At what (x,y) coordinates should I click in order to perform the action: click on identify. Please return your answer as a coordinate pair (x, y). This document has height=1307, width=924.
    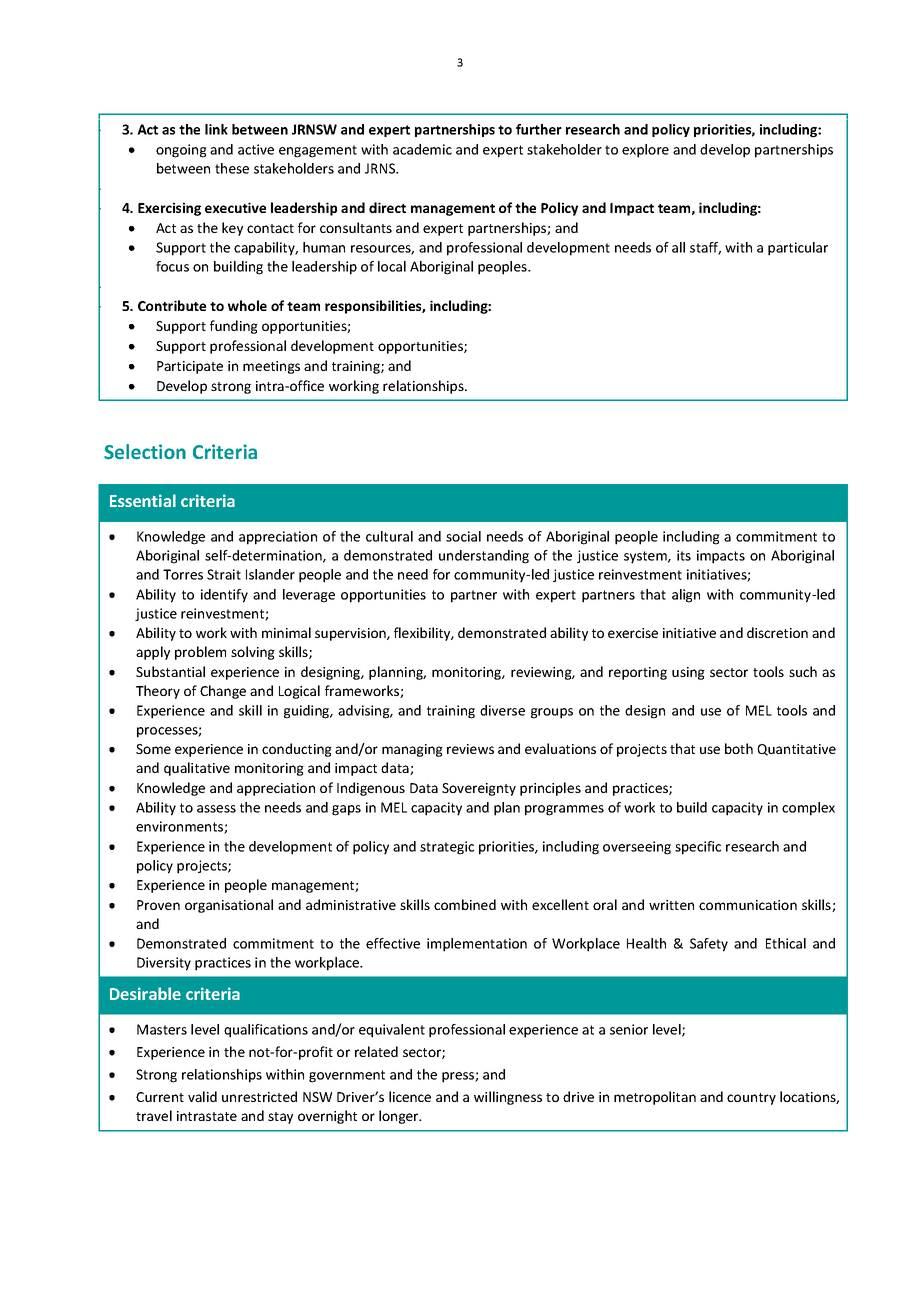
    Looking at the image, I should click on (224, 596).
